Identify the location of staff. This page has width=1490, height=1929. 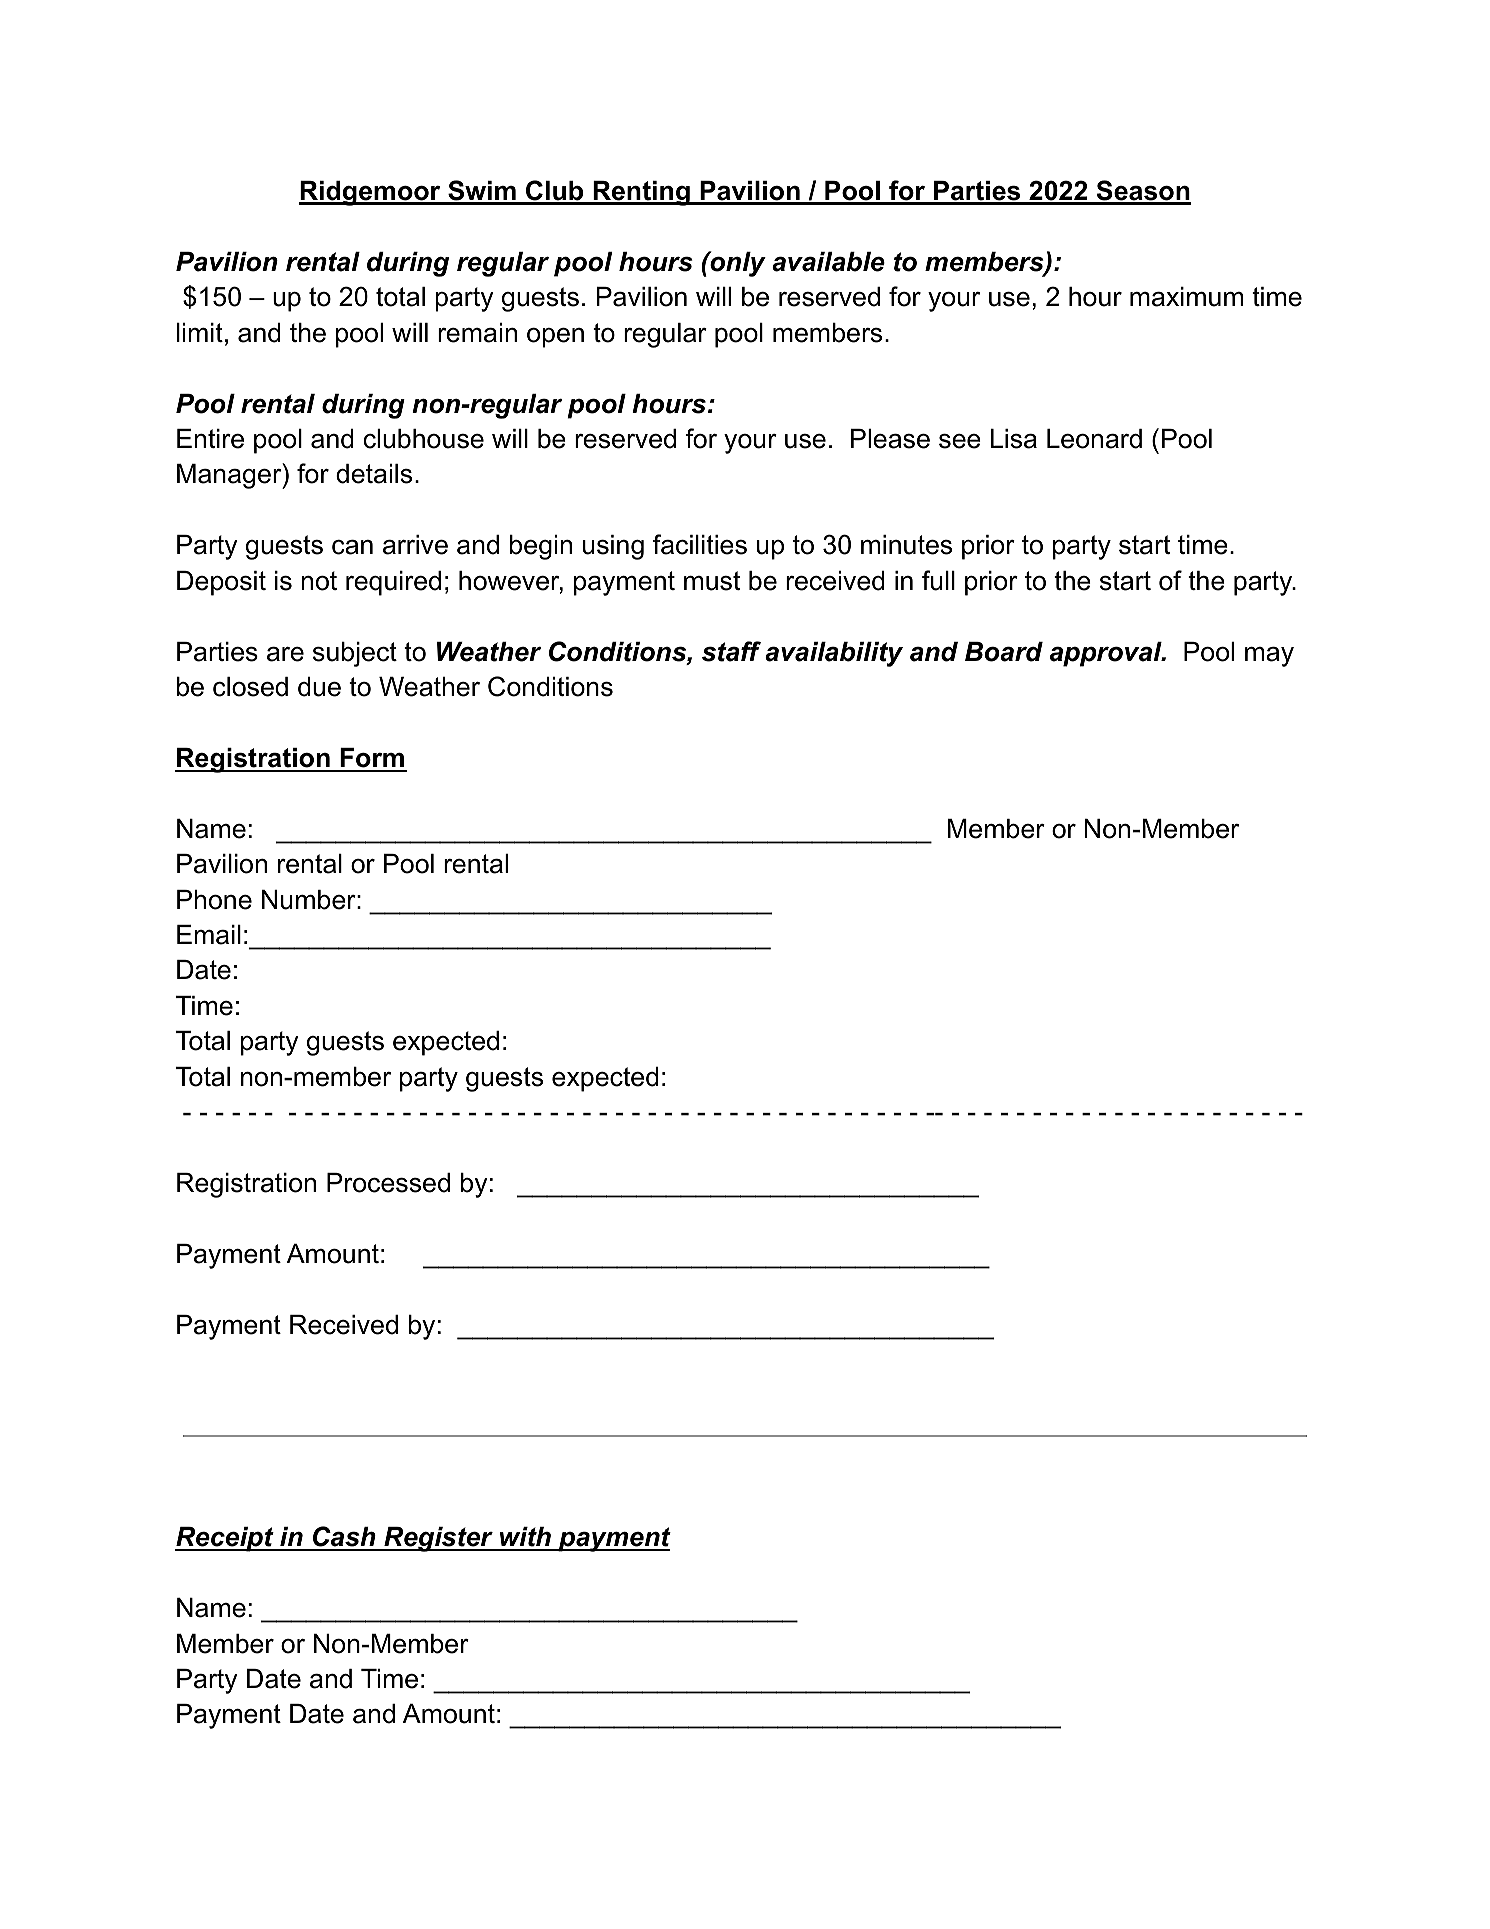
(731, 651).
